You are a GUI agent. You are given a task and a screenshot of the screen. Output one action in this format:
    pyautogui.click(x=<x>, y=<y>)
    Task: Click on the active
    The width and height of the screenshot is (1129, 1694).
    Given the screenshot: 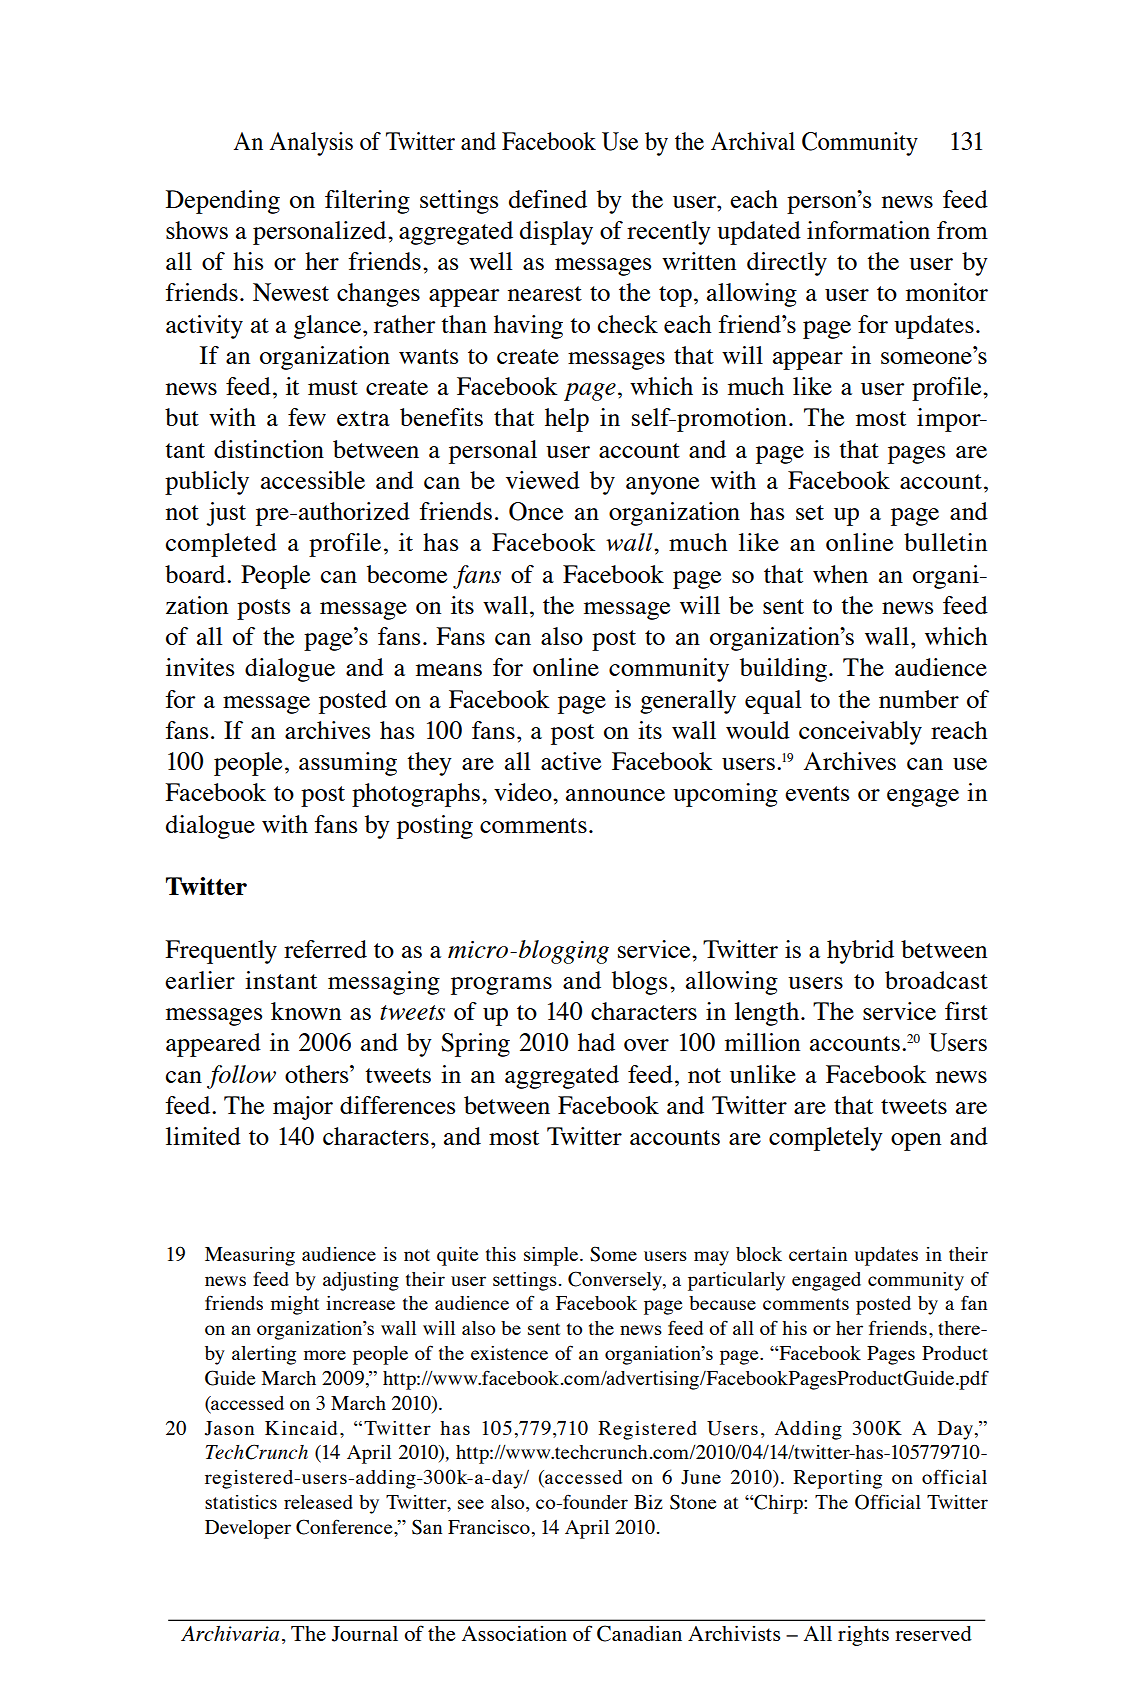 What is the action you would take?
    pyautogui.click(x=571, y=761)
